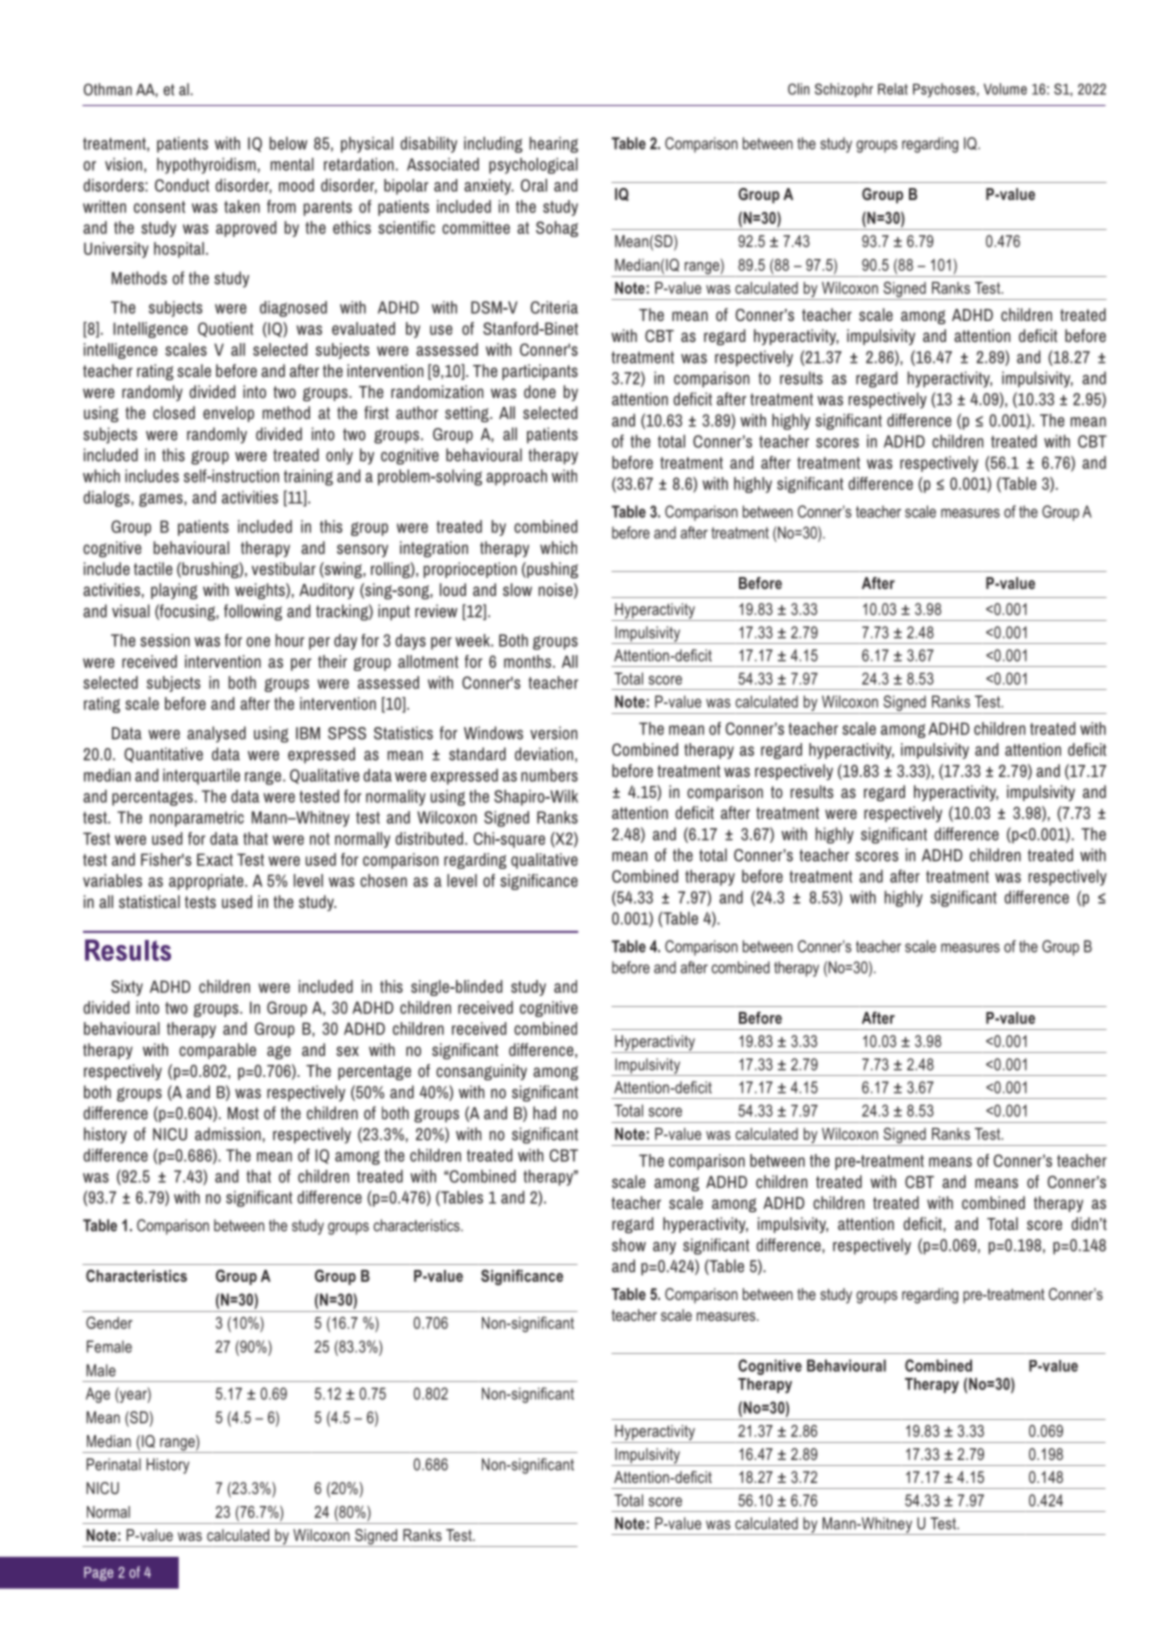 This screenshot has width=1162, height=1644. Describe the element at coordinates (553, 733) in the screenshot. I see `version` at that location.
